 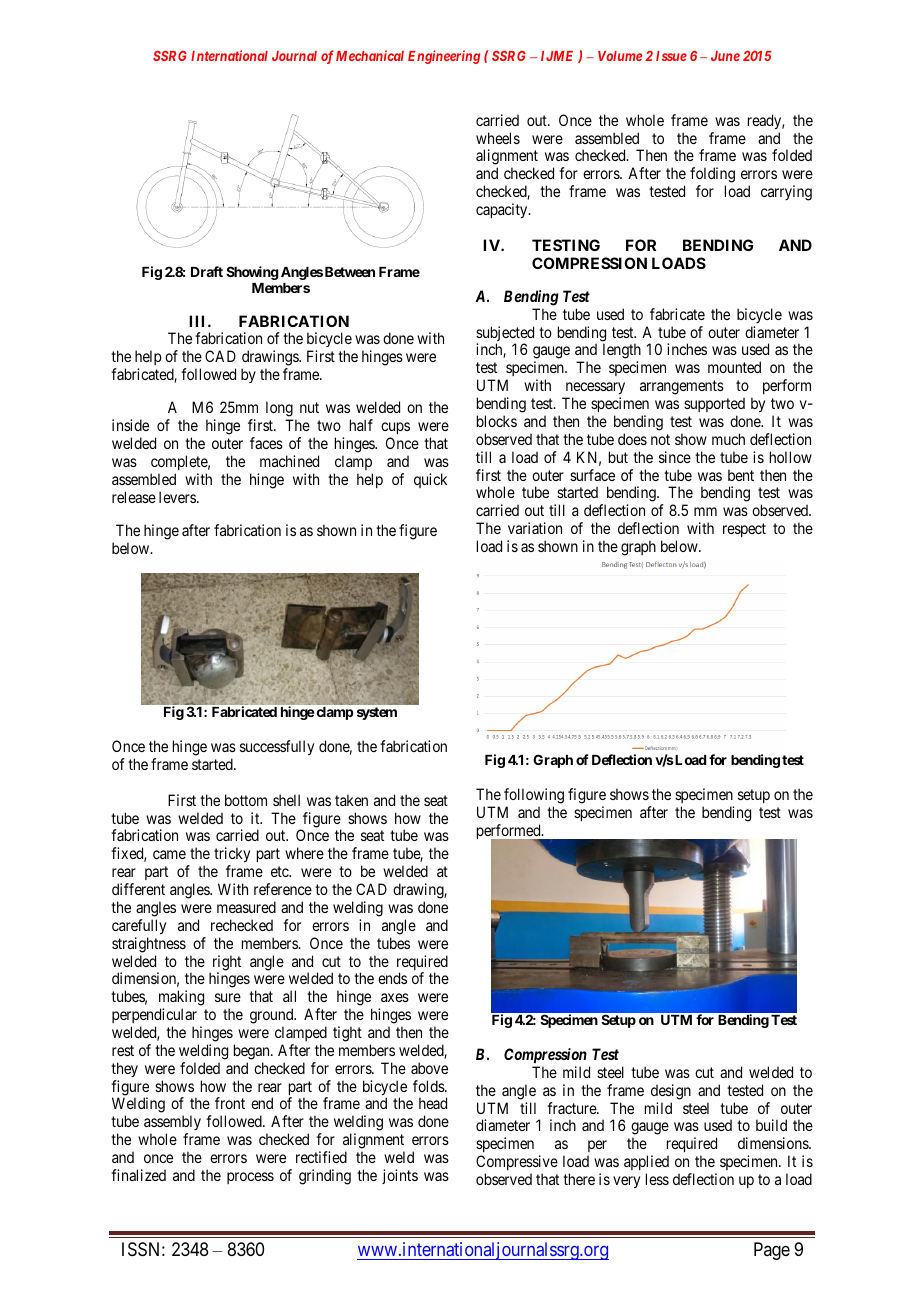 What do you see at coordinates (430, 480) in the page?
I see `quick` at bounding box center [430, 480].
